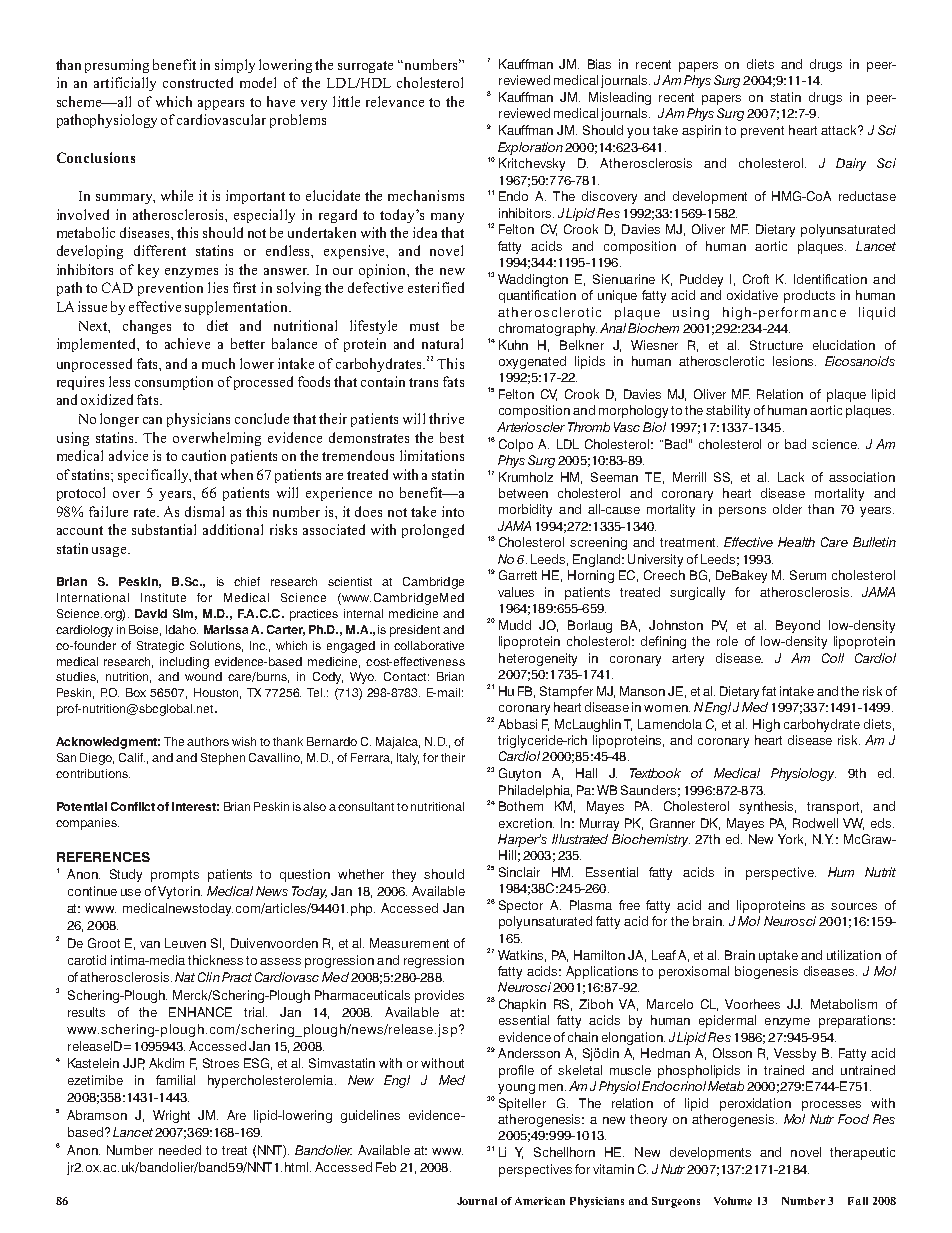 The height and width of the document is (1233, 952). I want to click on constructed, so click(198, 82).
